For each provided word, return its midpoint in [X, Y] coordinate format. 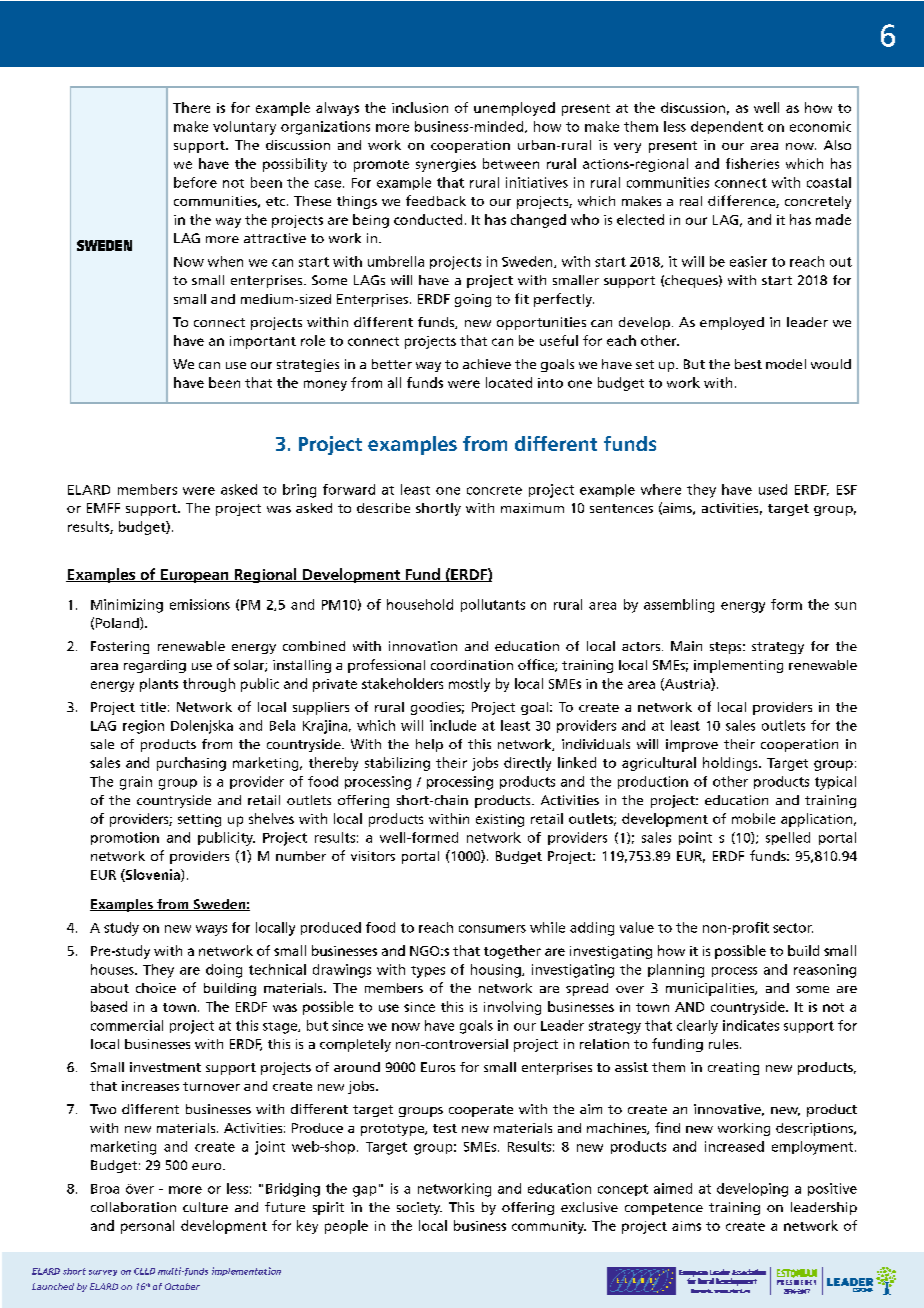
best [748, 364]
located [509, 382]
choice [156, 988]
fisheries [752, 163]
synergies [446, 165]
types [428, 972]
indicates [751, 1025]
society [419, 1208]
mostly [469, 685]
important [263, 342]
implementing [738, 666]
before [195, 182]
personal [147, 1227]
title [153, 707]
